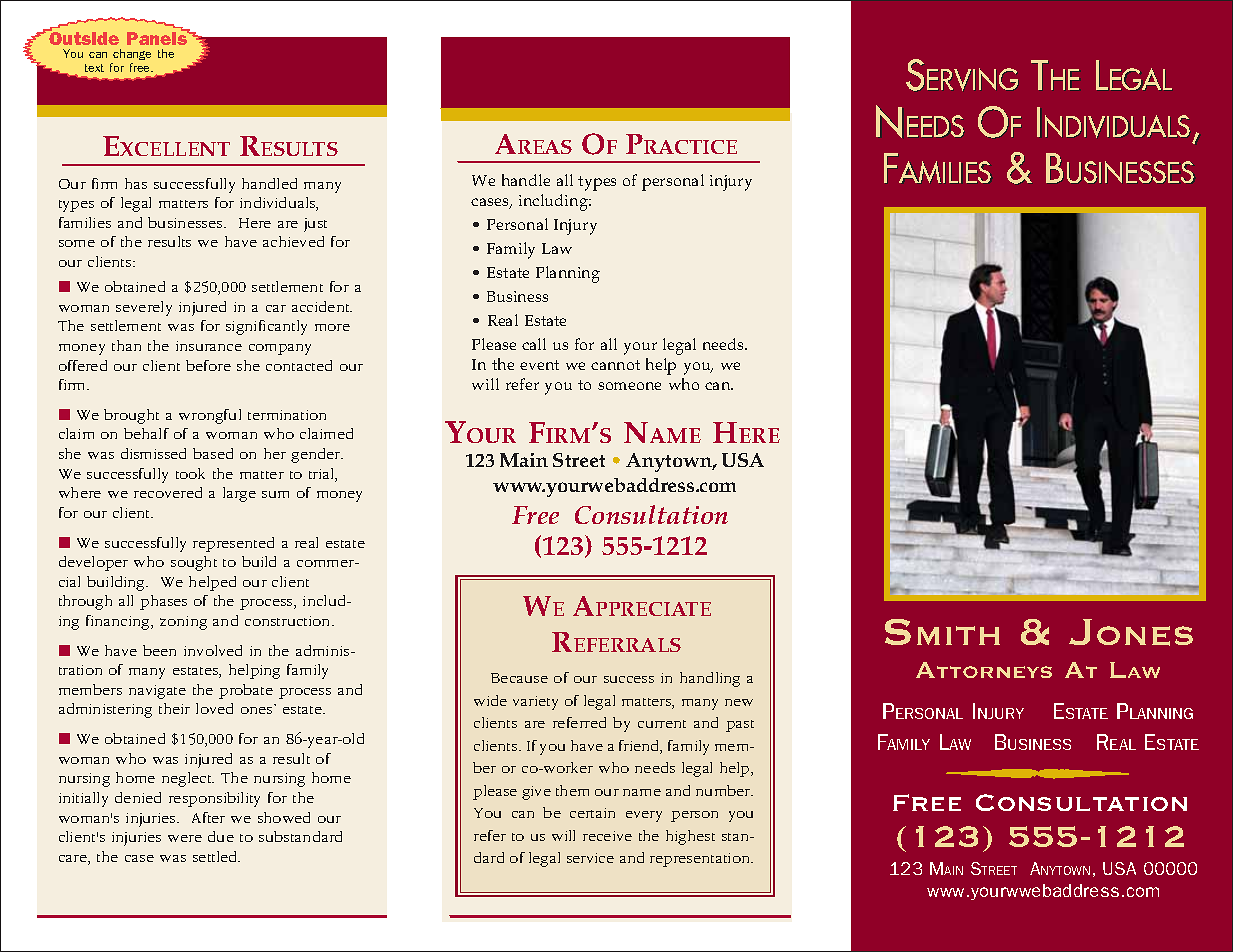 The height and width of the document is (952, 1233). What do you see at coordinates (289, 621) in the document?
I see `construction` at bounding box center [289, 621].
